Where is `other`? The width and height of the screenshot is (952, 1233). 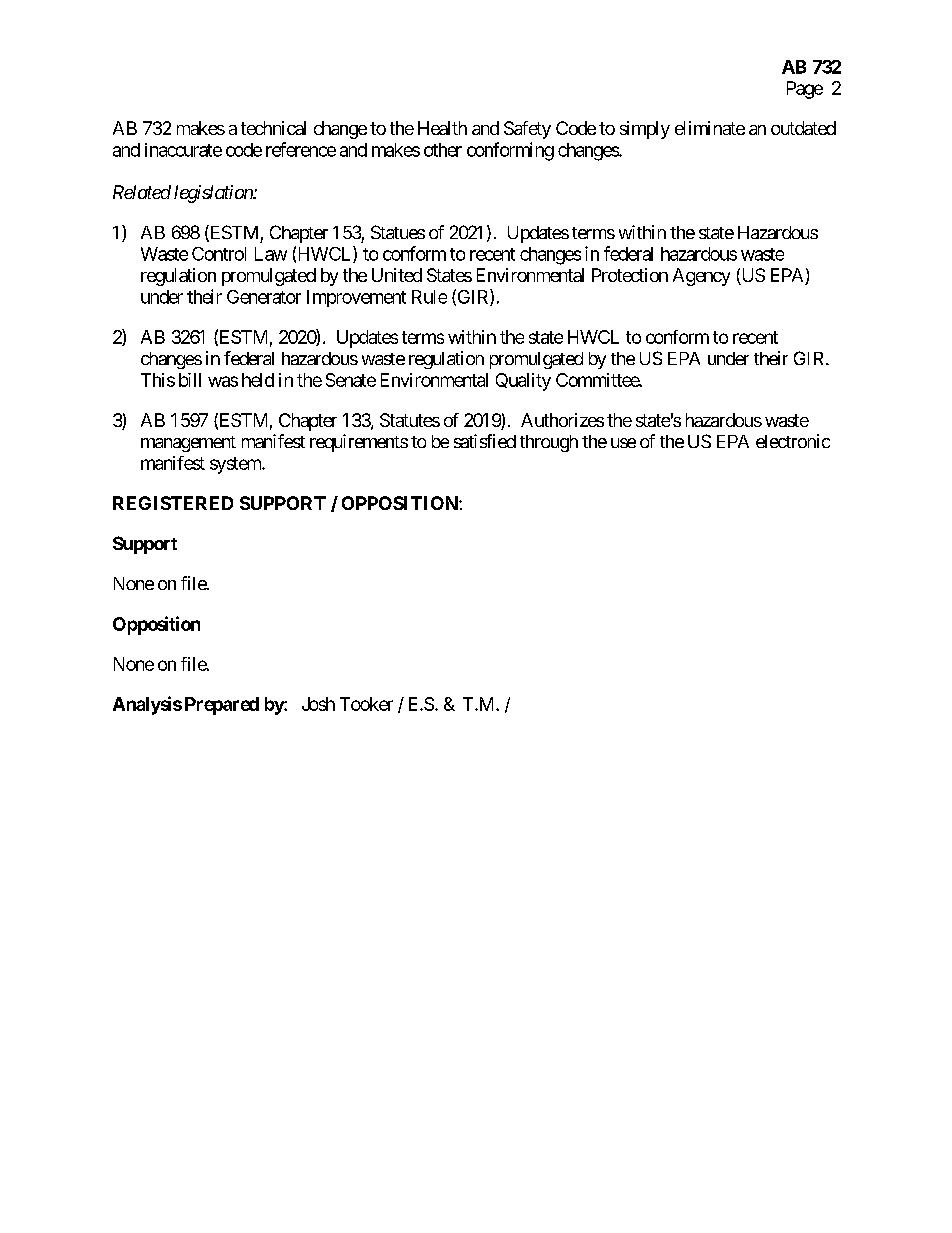 other is located at coordinates (443, 150).
